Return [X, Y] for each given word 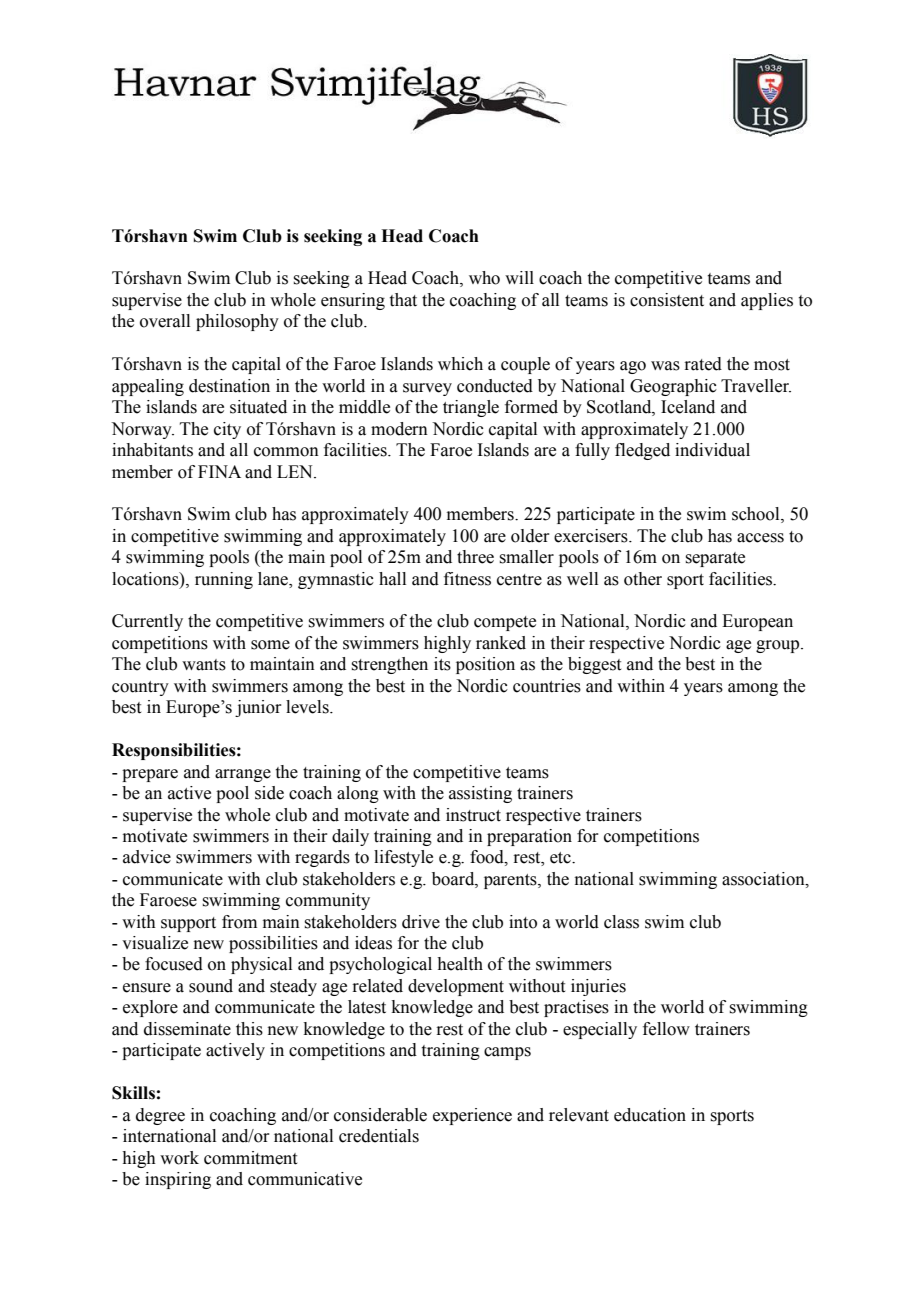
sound [211, 986]
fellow [666, 1029]
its [442, 664]
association [764, 879]
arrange [243, 775]
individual [712, 450]
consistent [667, 300]
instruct [473, 815]
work [179, 1158]
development [456, 987]
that [403, 300]
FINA [219, 471]
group [779, 646]
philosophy [237, 322]
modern [399, 429]
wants [204, 665]
